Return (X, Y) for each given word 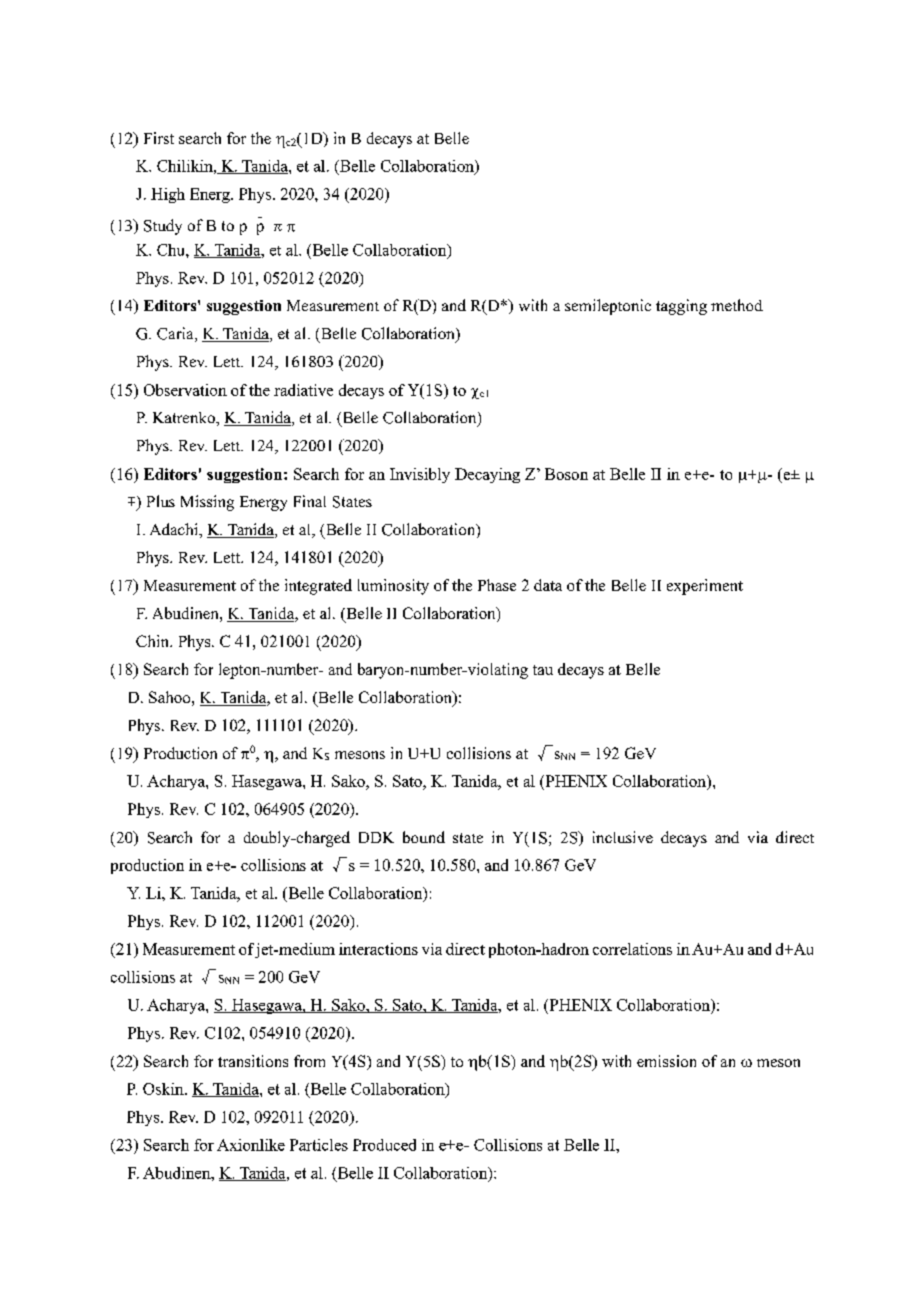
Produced (384, 1145)
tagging (681, 307)
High (168, 195)
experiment (705, 587)
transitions (253, 1061)
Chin (154, 641)
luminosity (393, 587)
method (737, 305)
